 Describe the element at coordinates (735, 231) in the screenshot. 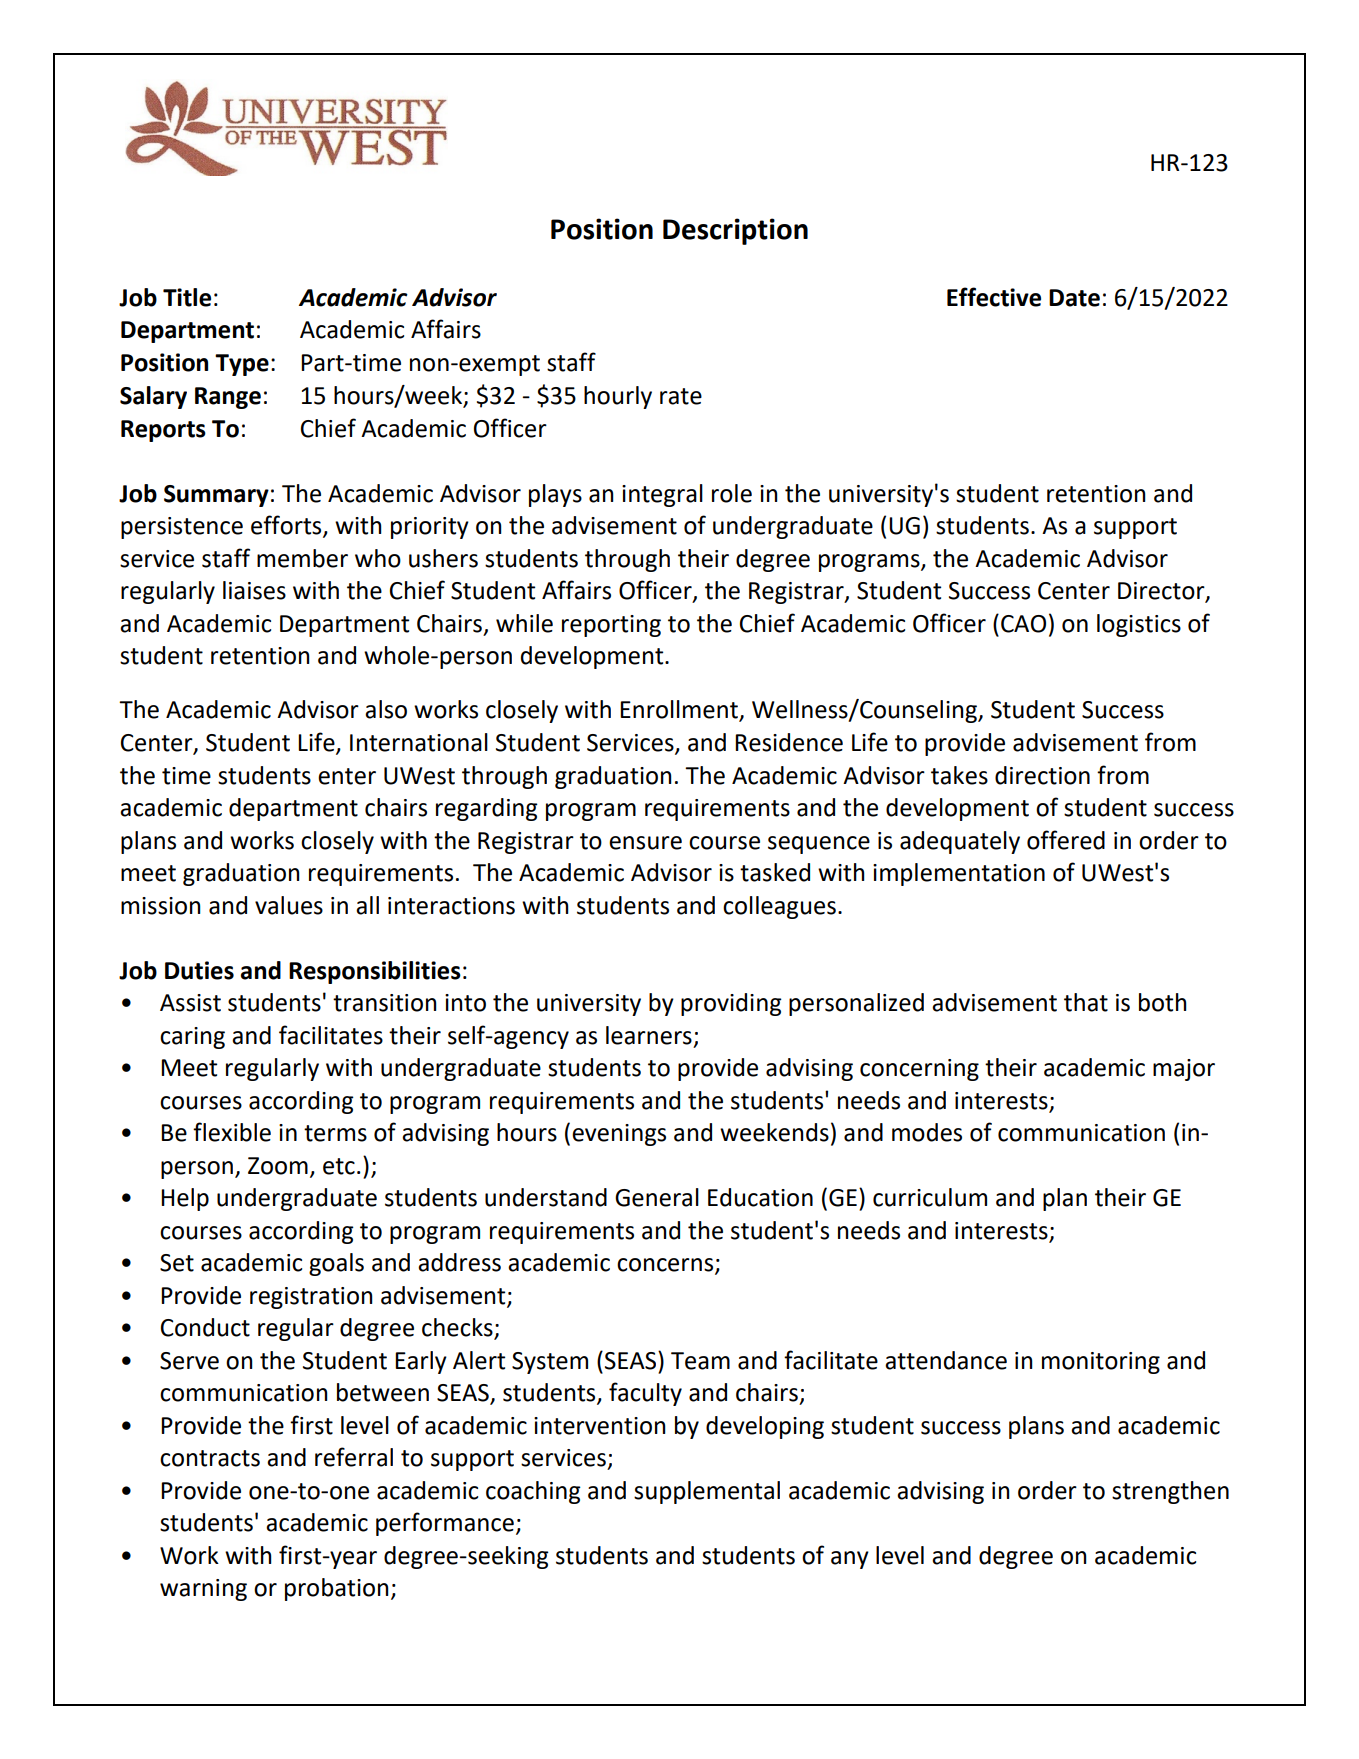

I see `Description` at that location.
